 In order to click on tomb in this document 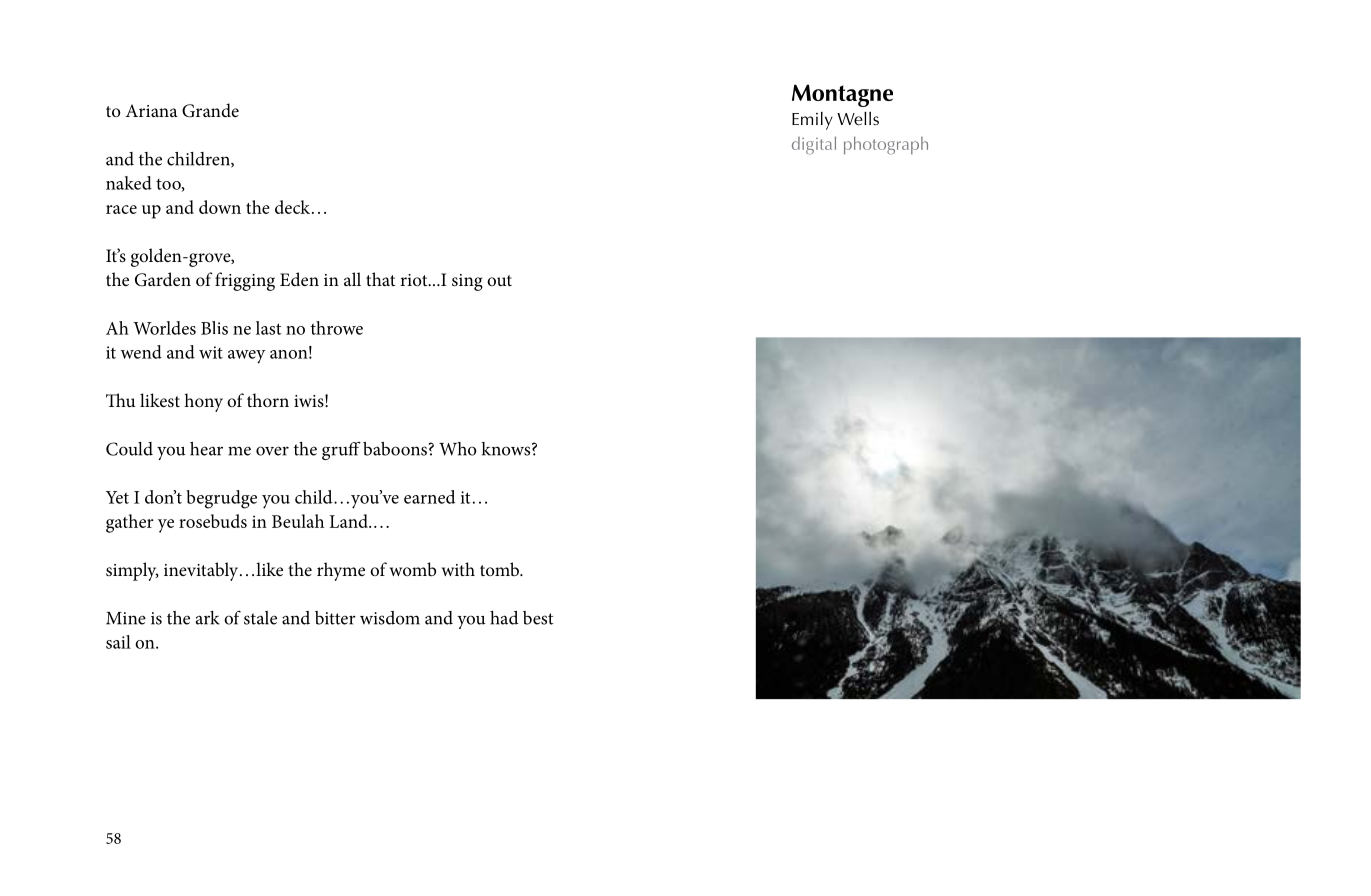, I will do `click(501, 569)`.
